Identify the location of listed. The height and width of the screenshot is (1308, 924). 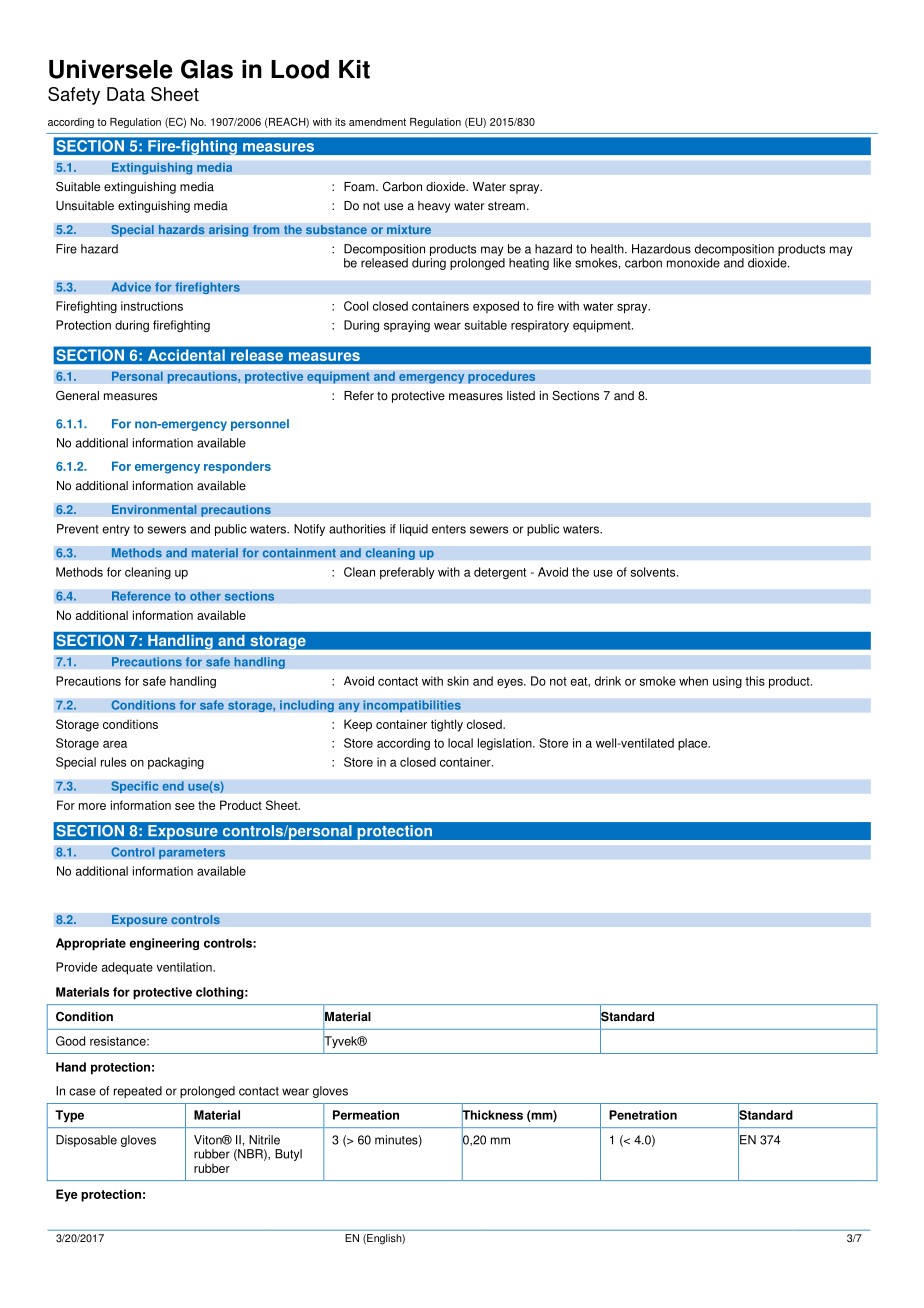
(521, 396).
